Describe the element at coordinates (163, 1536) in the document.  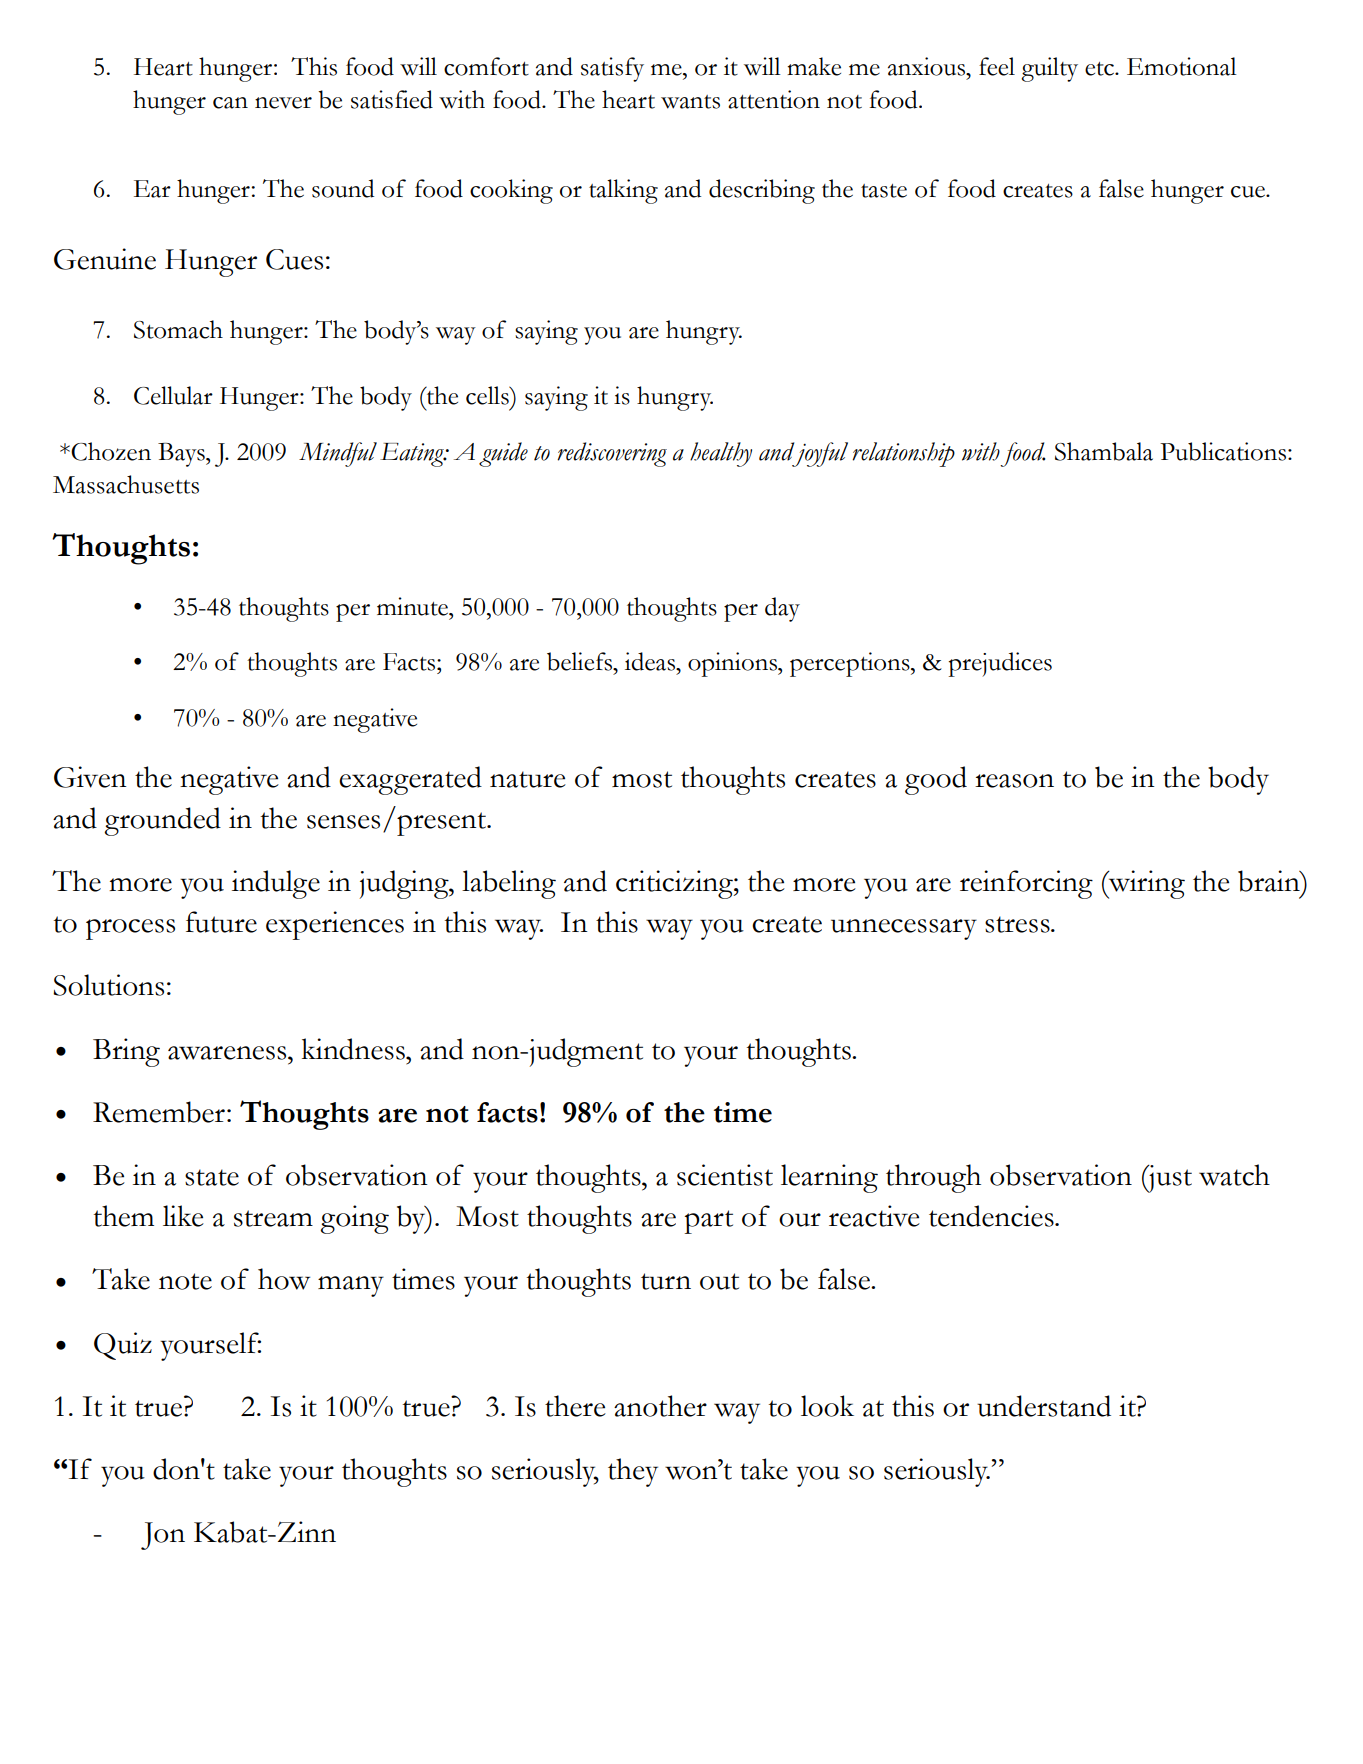
I see `Jon` at that location.
